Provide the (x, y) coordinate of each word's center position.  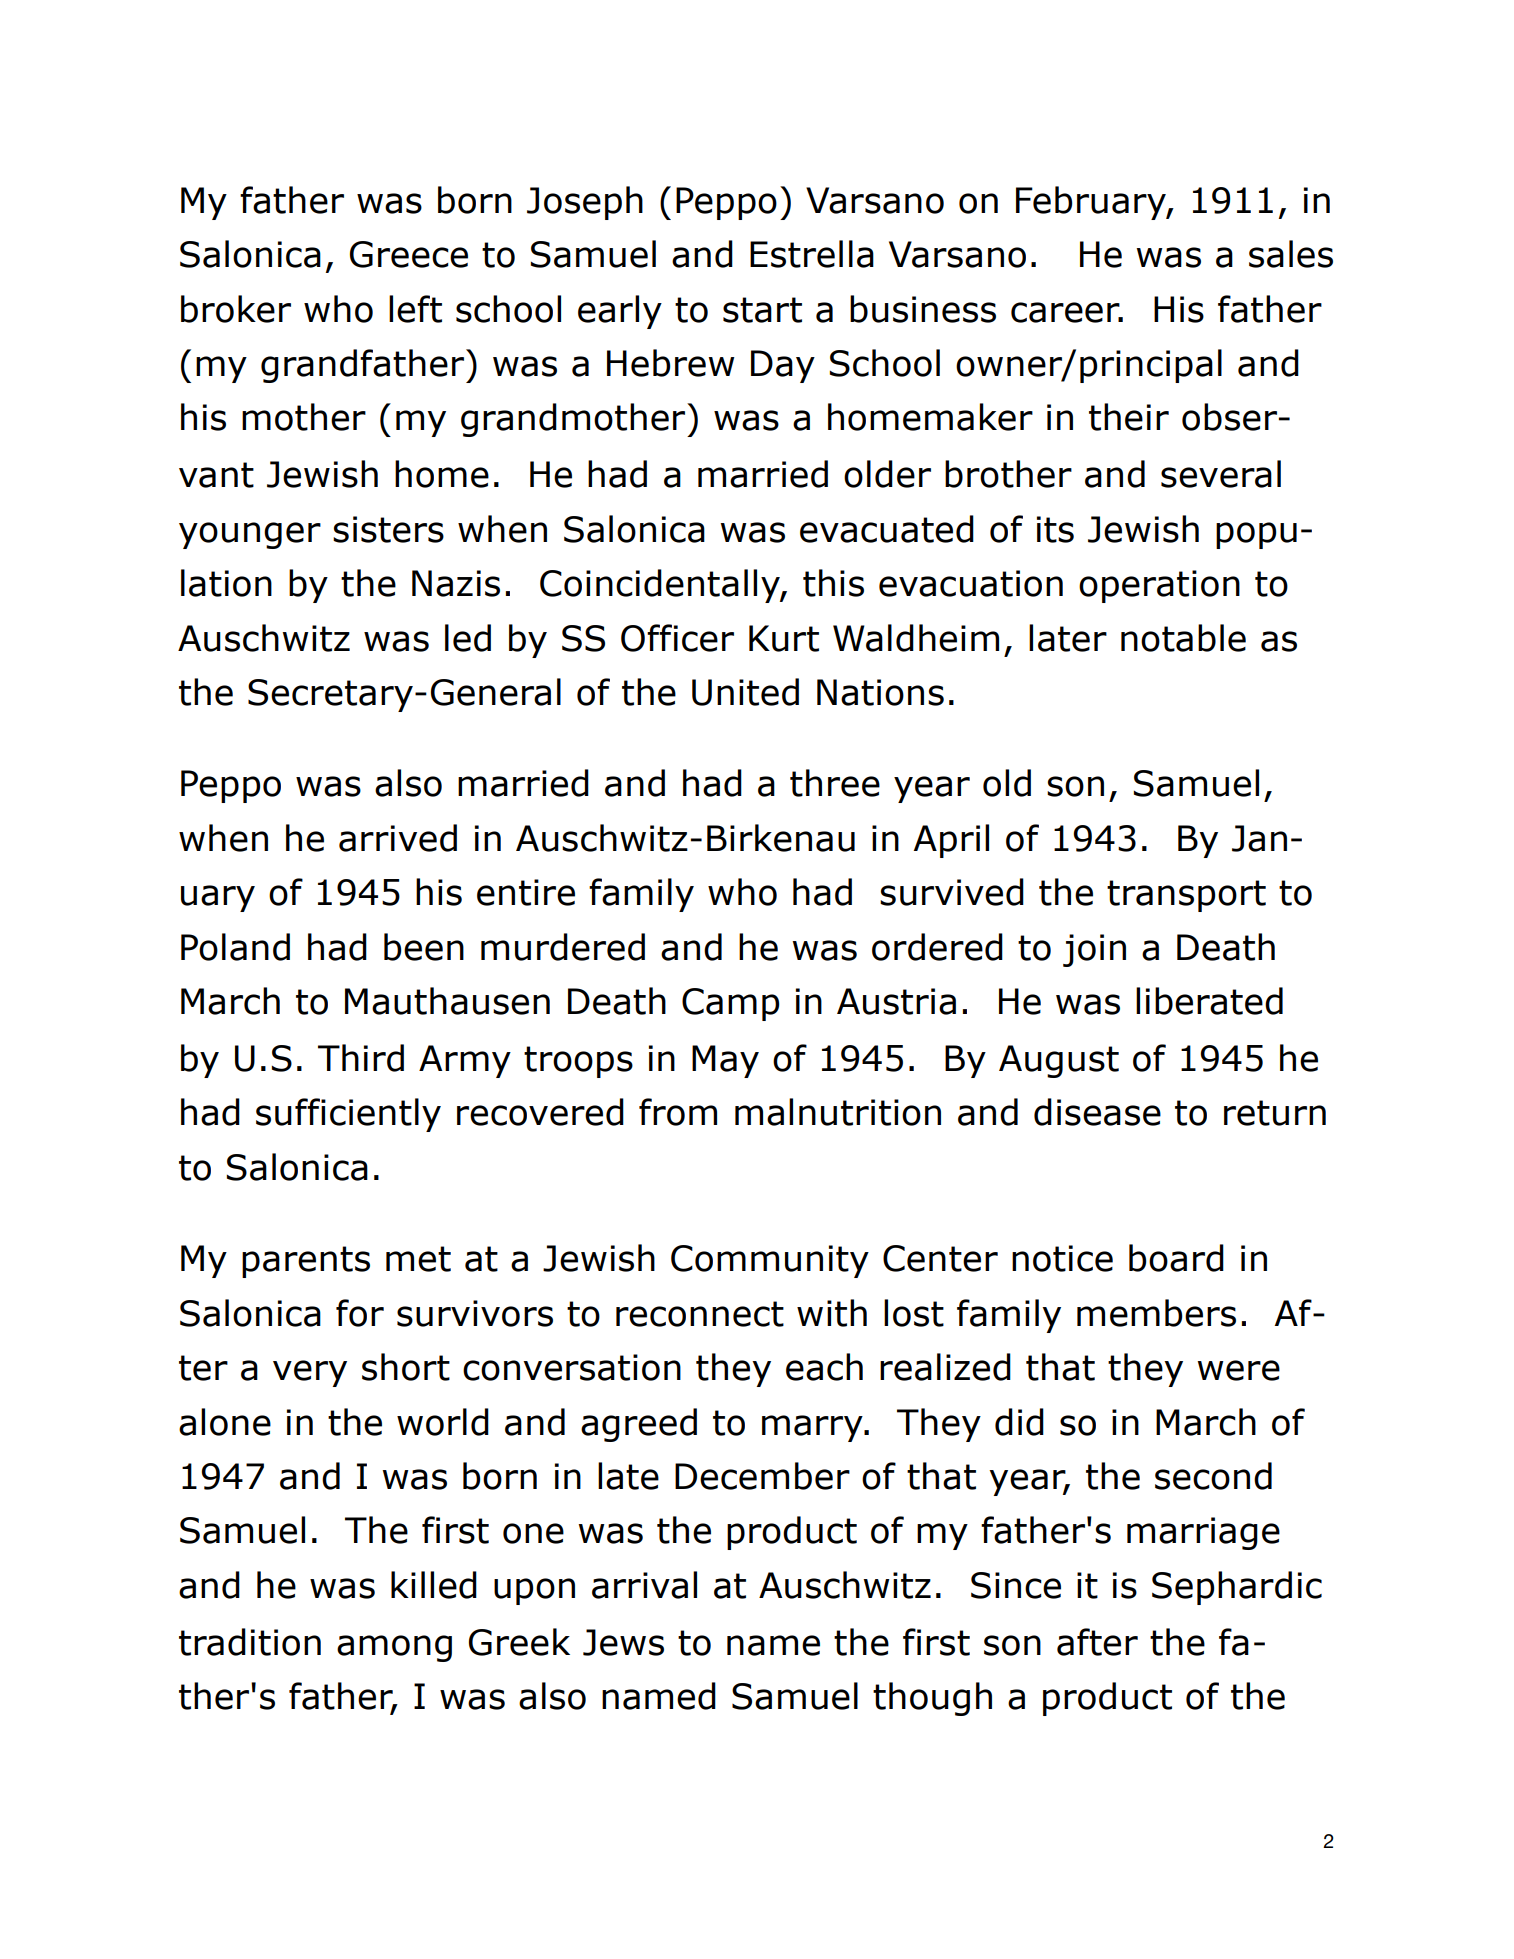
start (762, 310)
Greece (409, 254)
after (1097, 1642)
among (394, 1648)
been (424, 947)
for (360, 1313)
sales (1291, 254)
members (1156, 1313)
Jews (623, 1642)
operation (1159, 586)
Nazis (456, 583)
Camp (730, 1004)
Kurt (784, 638)
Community (770, 1261)
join (1094, 950)
